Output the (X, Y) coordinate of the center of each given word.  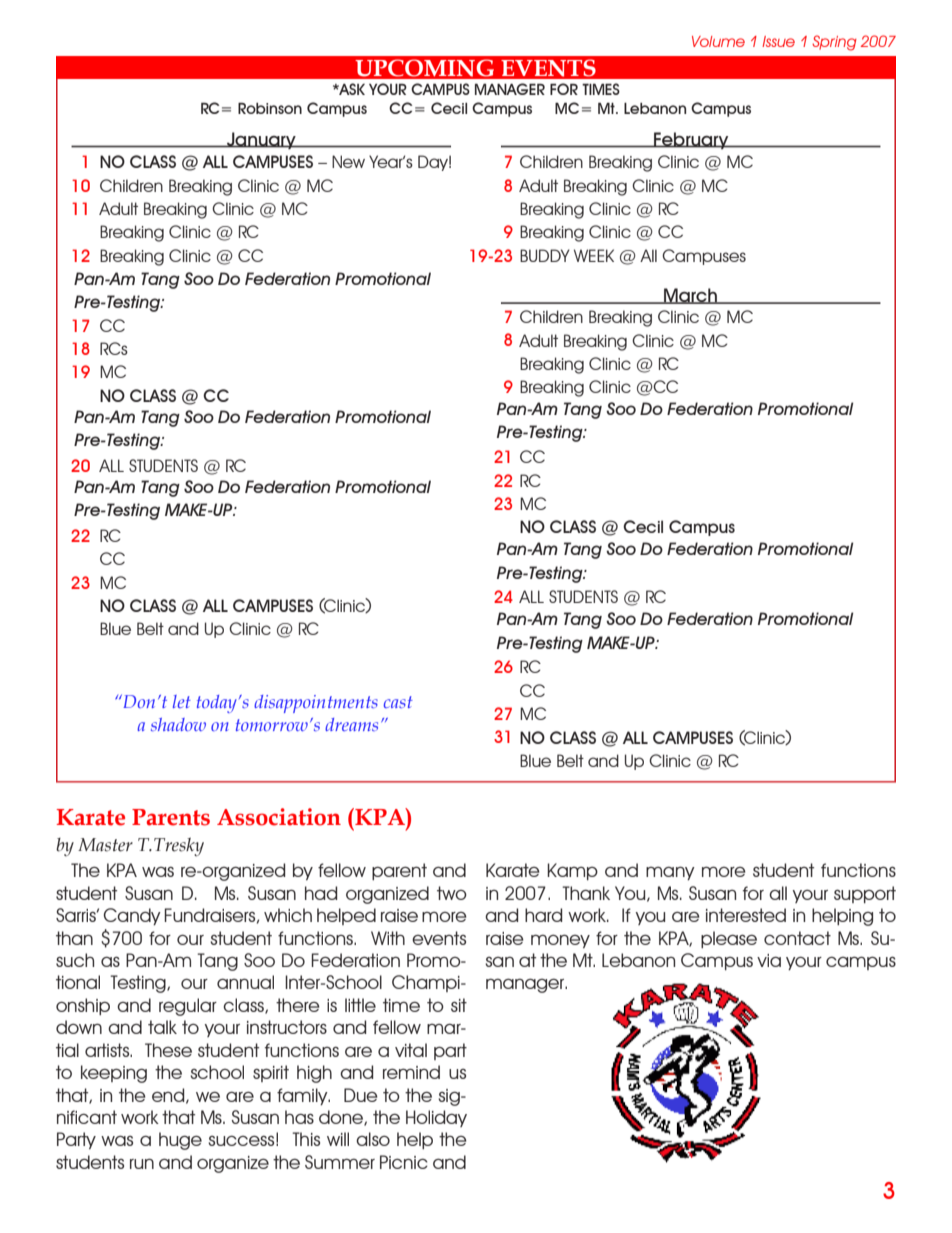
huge (180, 1141)
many (670, 873)
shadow (178, 724)
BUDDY (545, 255)
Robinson (270, 108)
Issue (778, 41)
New (348, 161)
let (182, 701)
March (691, 296)
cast (398, 702)
